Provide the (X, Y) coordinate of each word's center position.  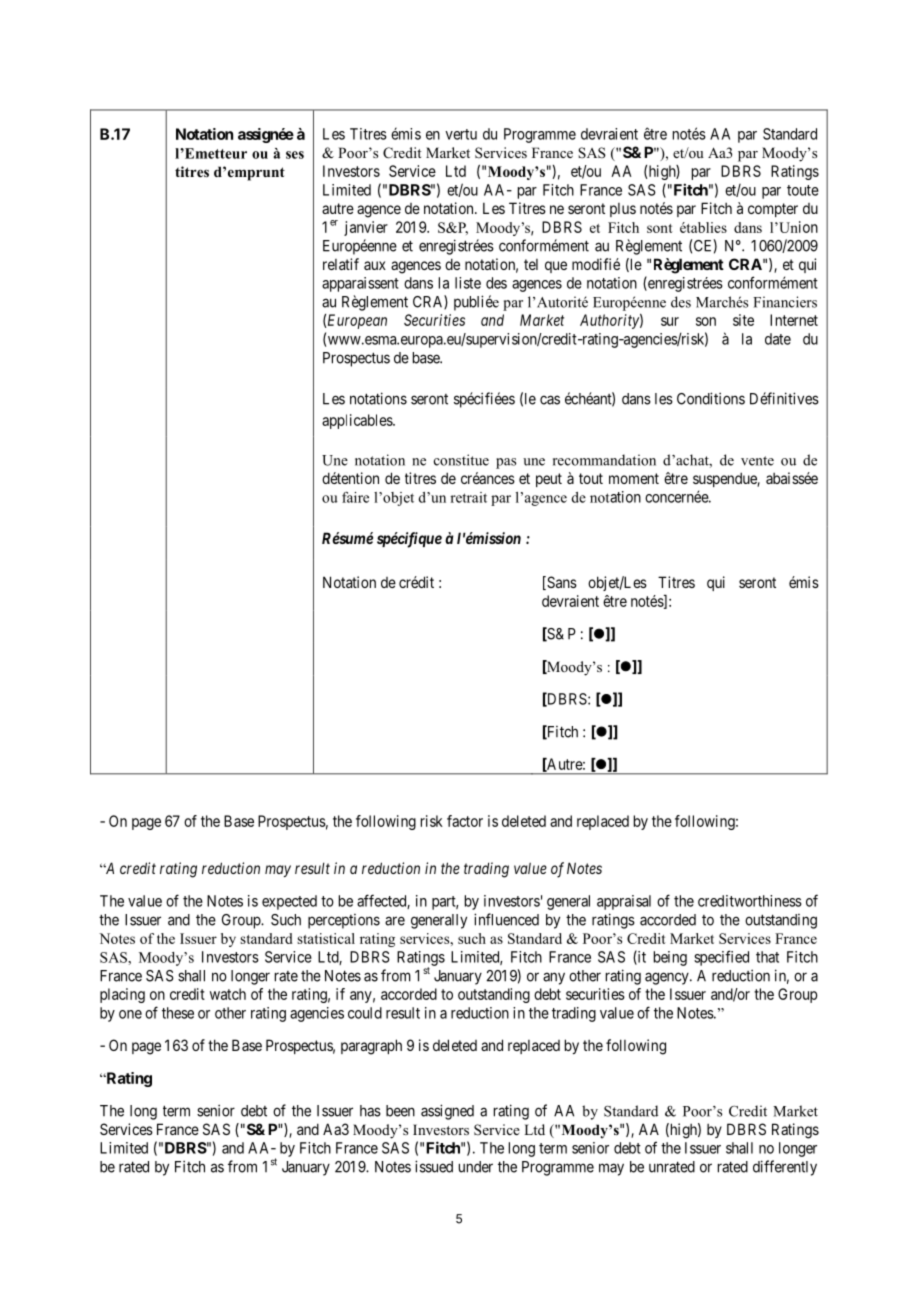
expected (289, 902)
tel (531, 264)
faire (355, 497)
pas (506, 463)
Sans (561, 583)
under (476, 1167)
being (670, 958)
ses (295, 155)
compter (773, 210)
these (178, 1013)
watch (228, 994)
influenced (506, 919)
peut (549, 480)
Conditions (711, 398)
